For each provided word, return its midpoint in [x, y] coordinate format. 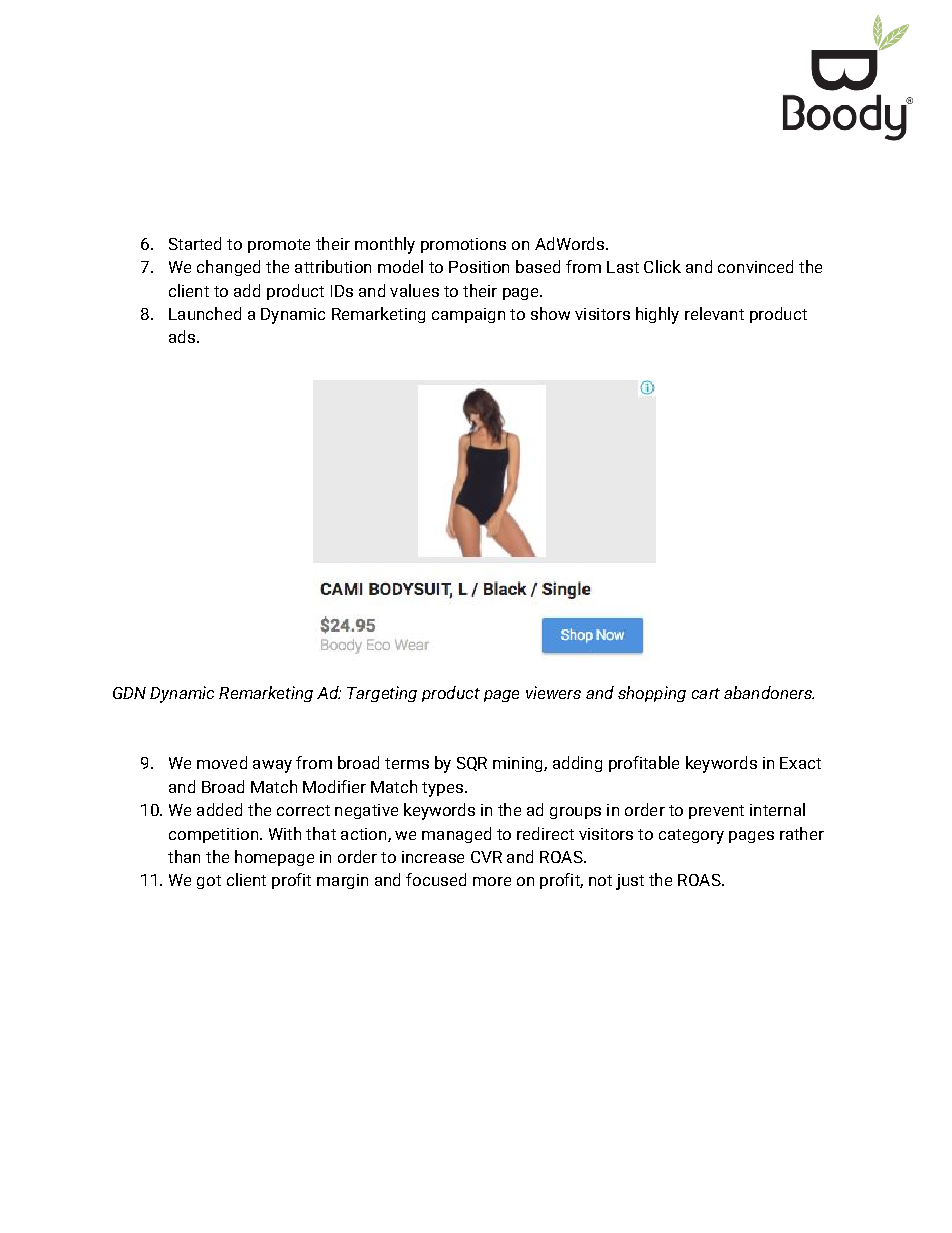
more [492, 881]
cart [706, 693]
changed [228, 268]
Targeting [382, 694]
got [209, 882]
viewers [553, 692]
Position [479, 267]
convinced [755, 266]
